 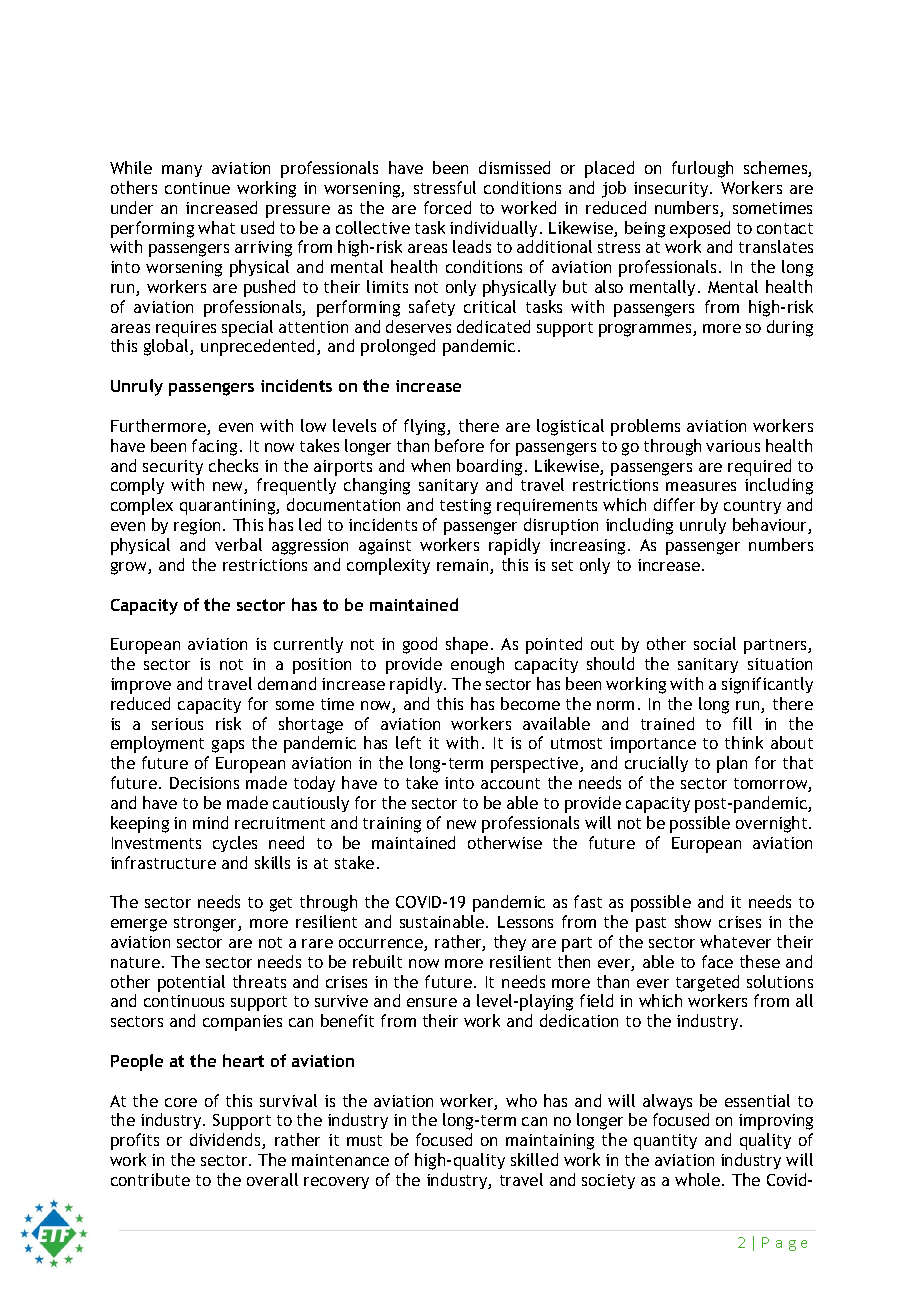 What do you see at coordinates (197, 527) in the page?
I see `region` at bounding box center [197, 527].
